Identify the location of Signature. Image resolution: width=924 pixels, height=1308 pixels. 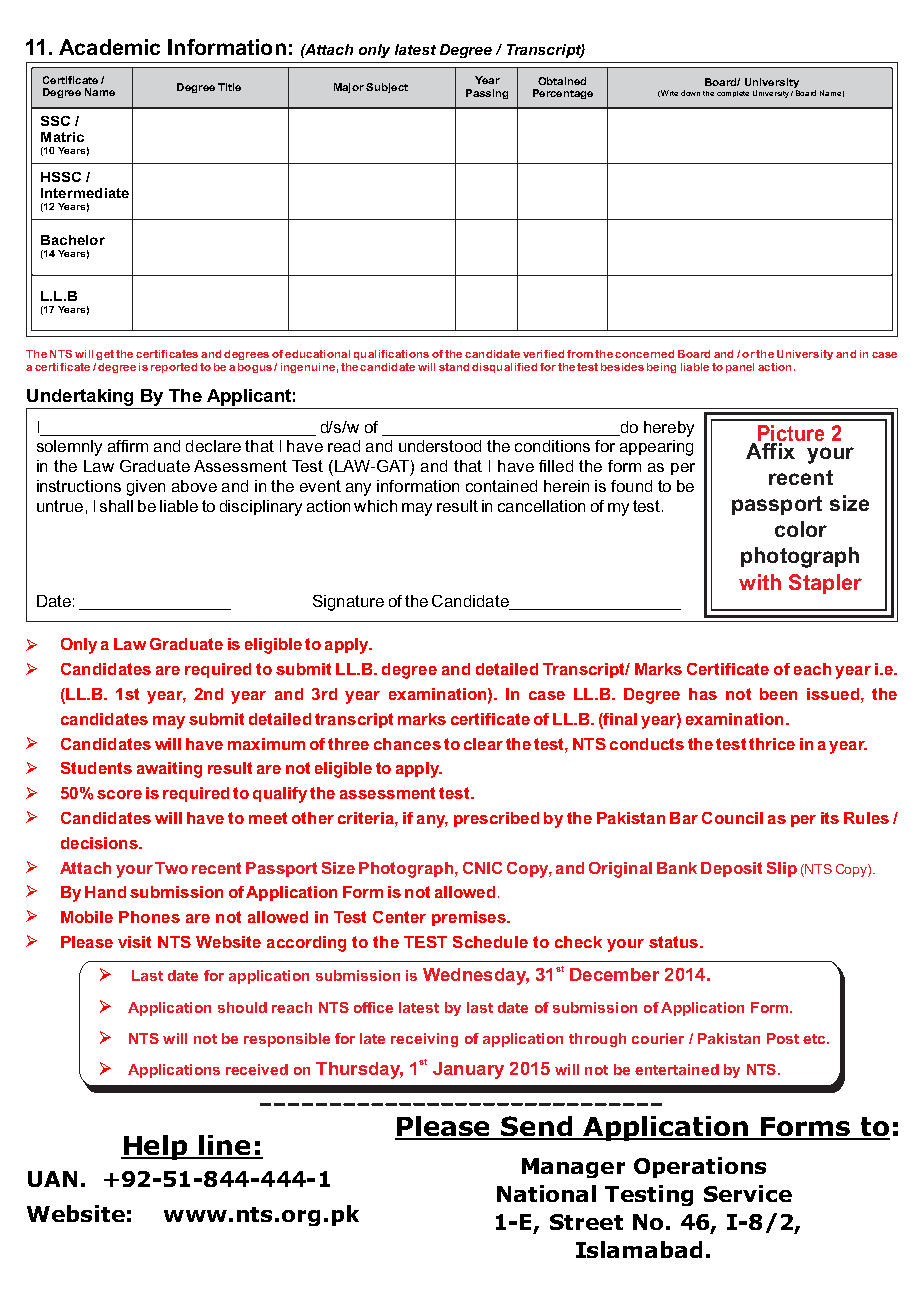
(348, 603).
